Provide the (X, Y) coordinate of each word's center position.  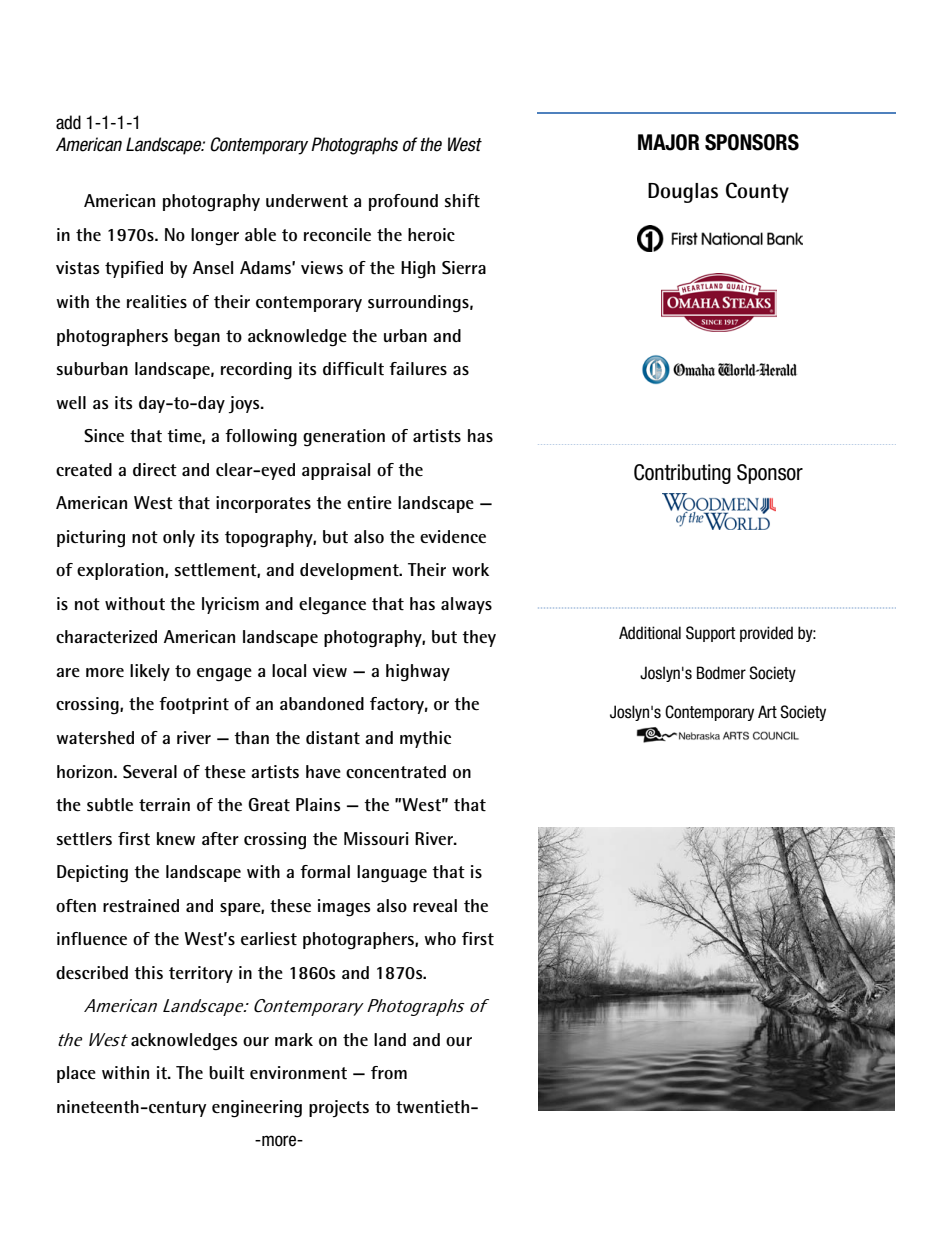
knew (176, 838)
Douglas (683, 193)
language (392, 874)
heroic (431, 235)
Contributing (682, 474)
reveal (435, 906)
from (389, 1073)
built (227, 1073)
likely (150, 672)
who (440, 939)
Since (104, 436)
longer (215, 237)
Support (710, 634)
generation (344, 438)
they (479, 638)
